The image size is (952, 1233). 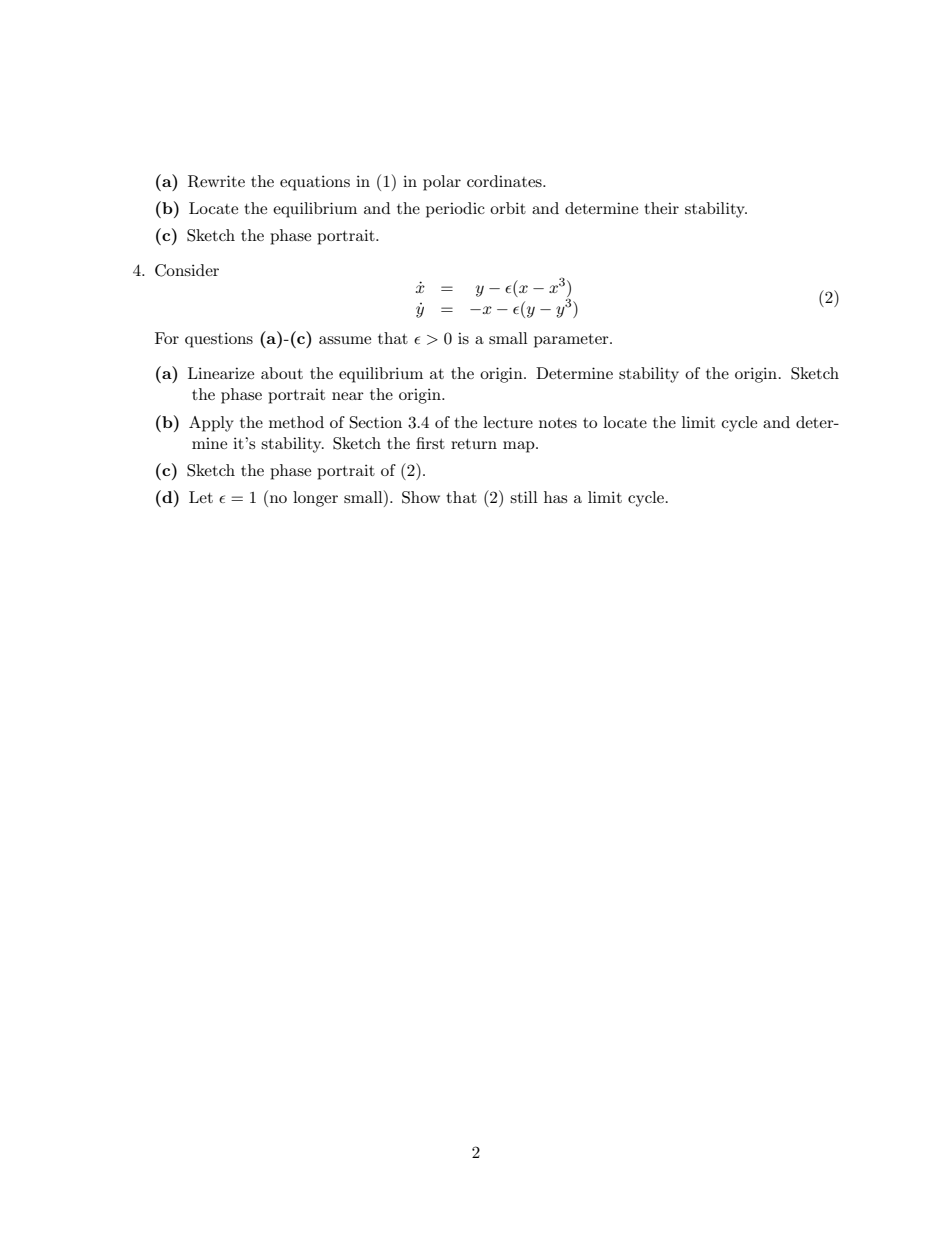 I want to click on their, so click(x=661, y=208).
